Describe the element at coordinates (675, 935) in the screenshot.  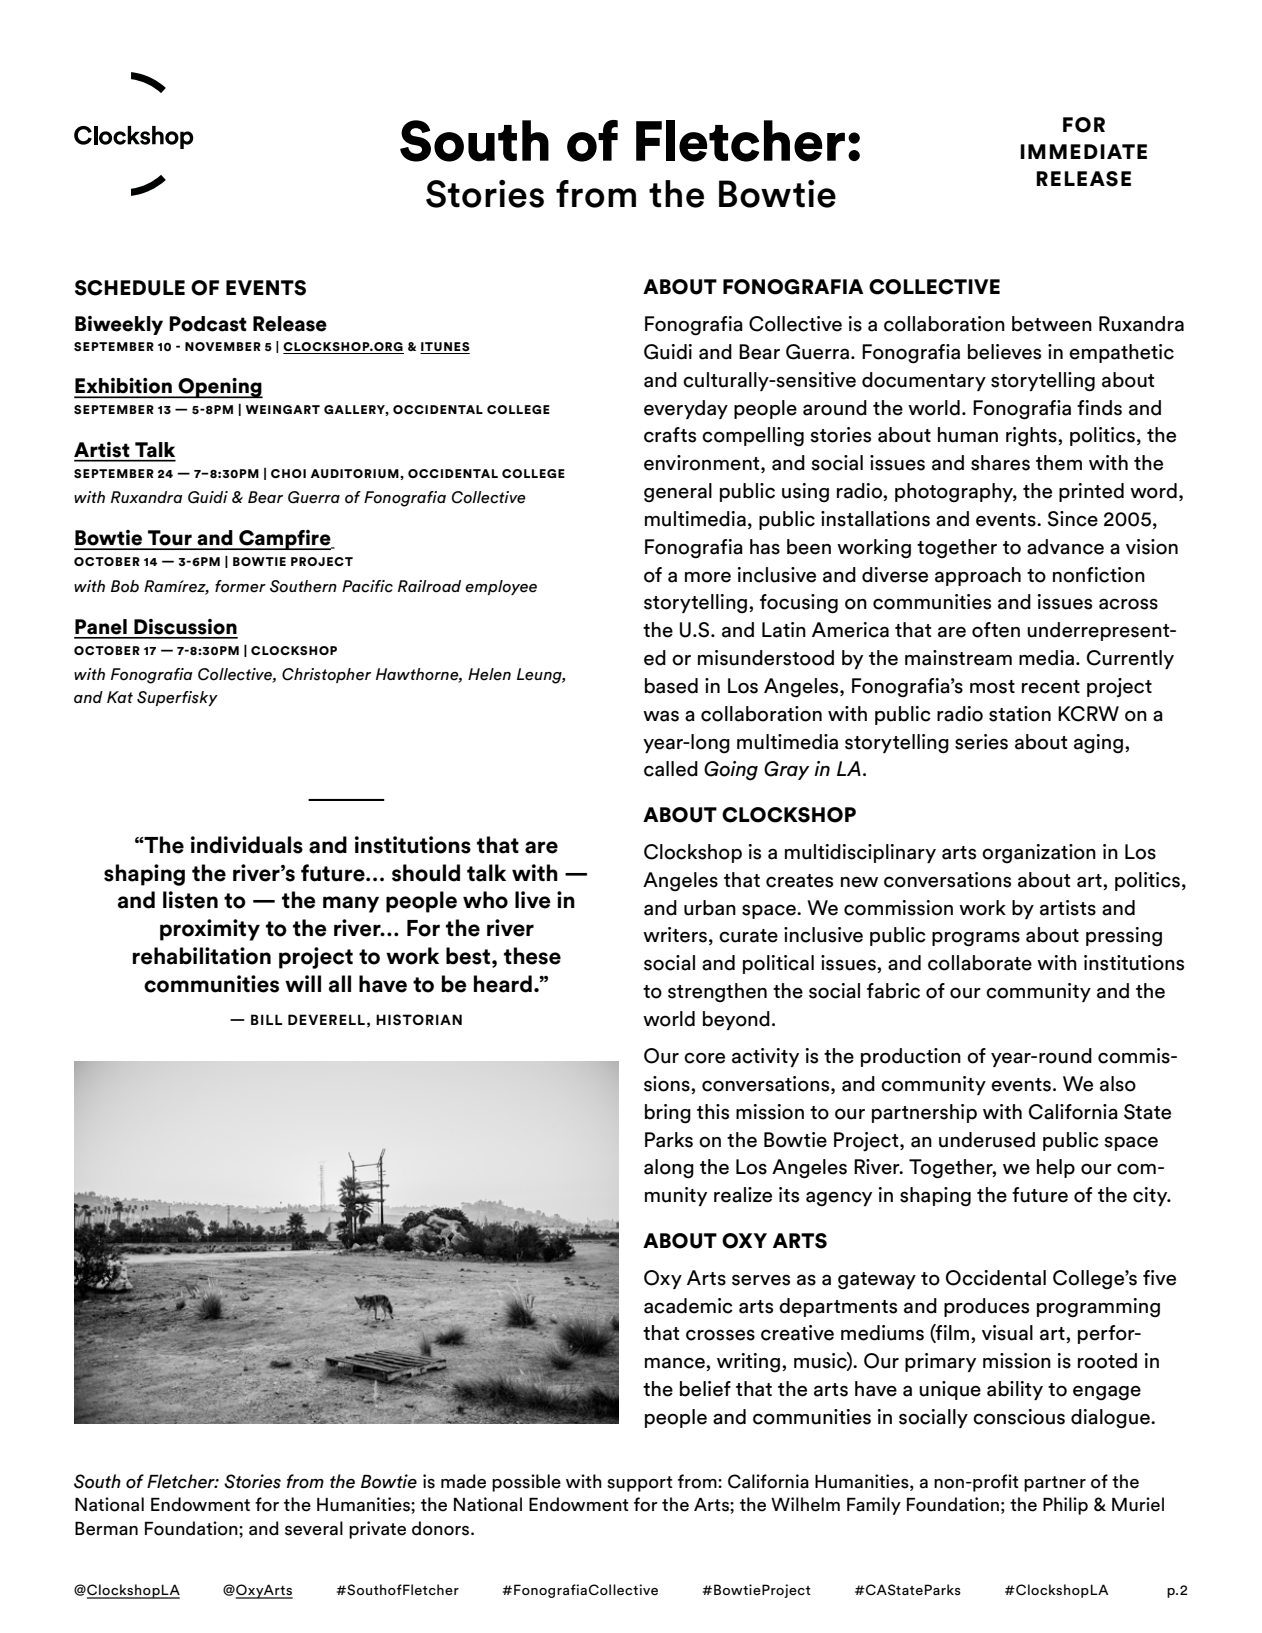
I see `writers` at that location.
